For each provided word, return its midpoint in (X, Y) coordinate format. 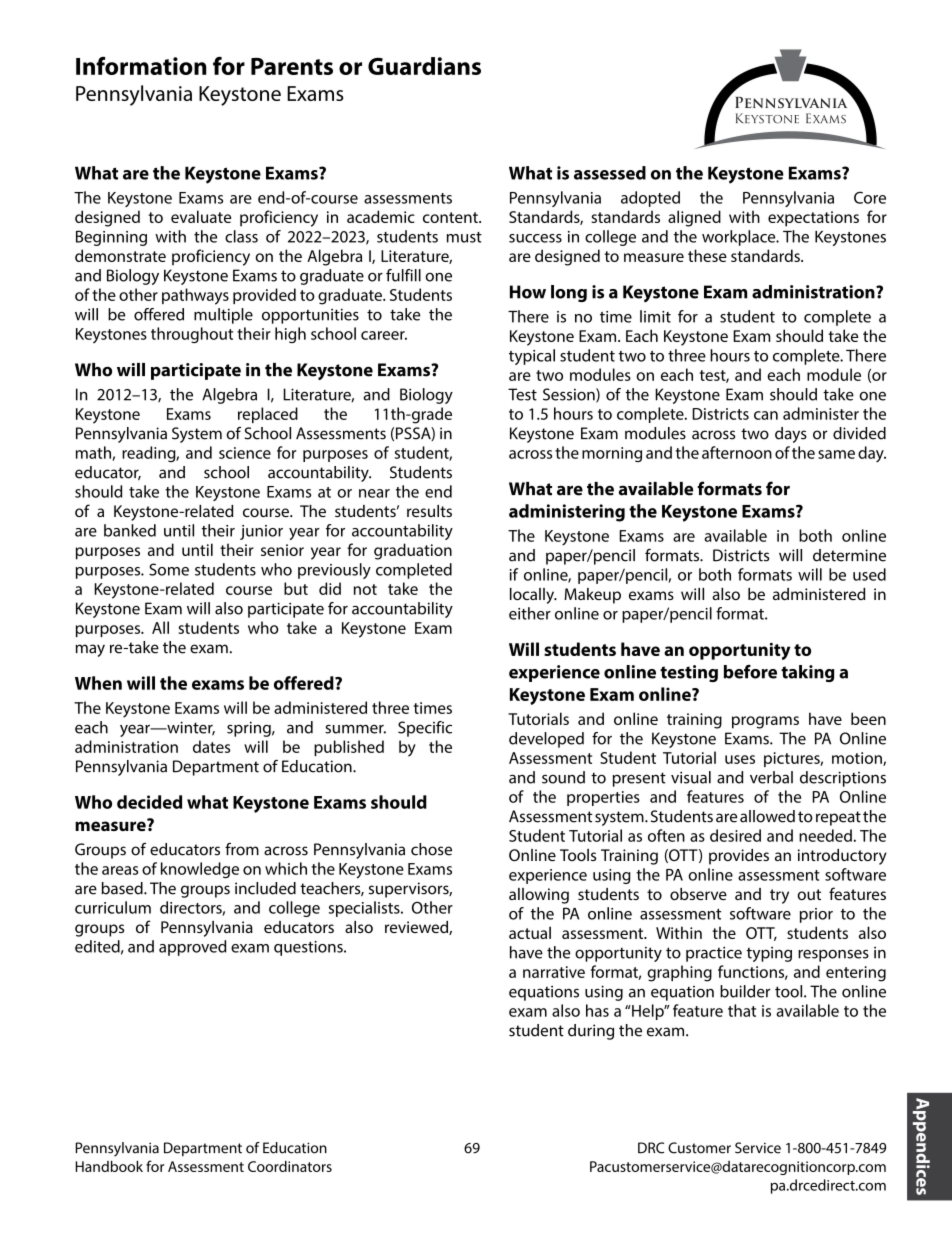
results (429, 511)
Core (870, 197)
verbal (771, 777)
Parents (292, 66)
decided (149, 802)
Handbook (109, 1166)
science (245, 453)
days (791, 435)
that (742, 1010)
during (591, 1032)
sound (563, 777)
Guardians (424, 66)
